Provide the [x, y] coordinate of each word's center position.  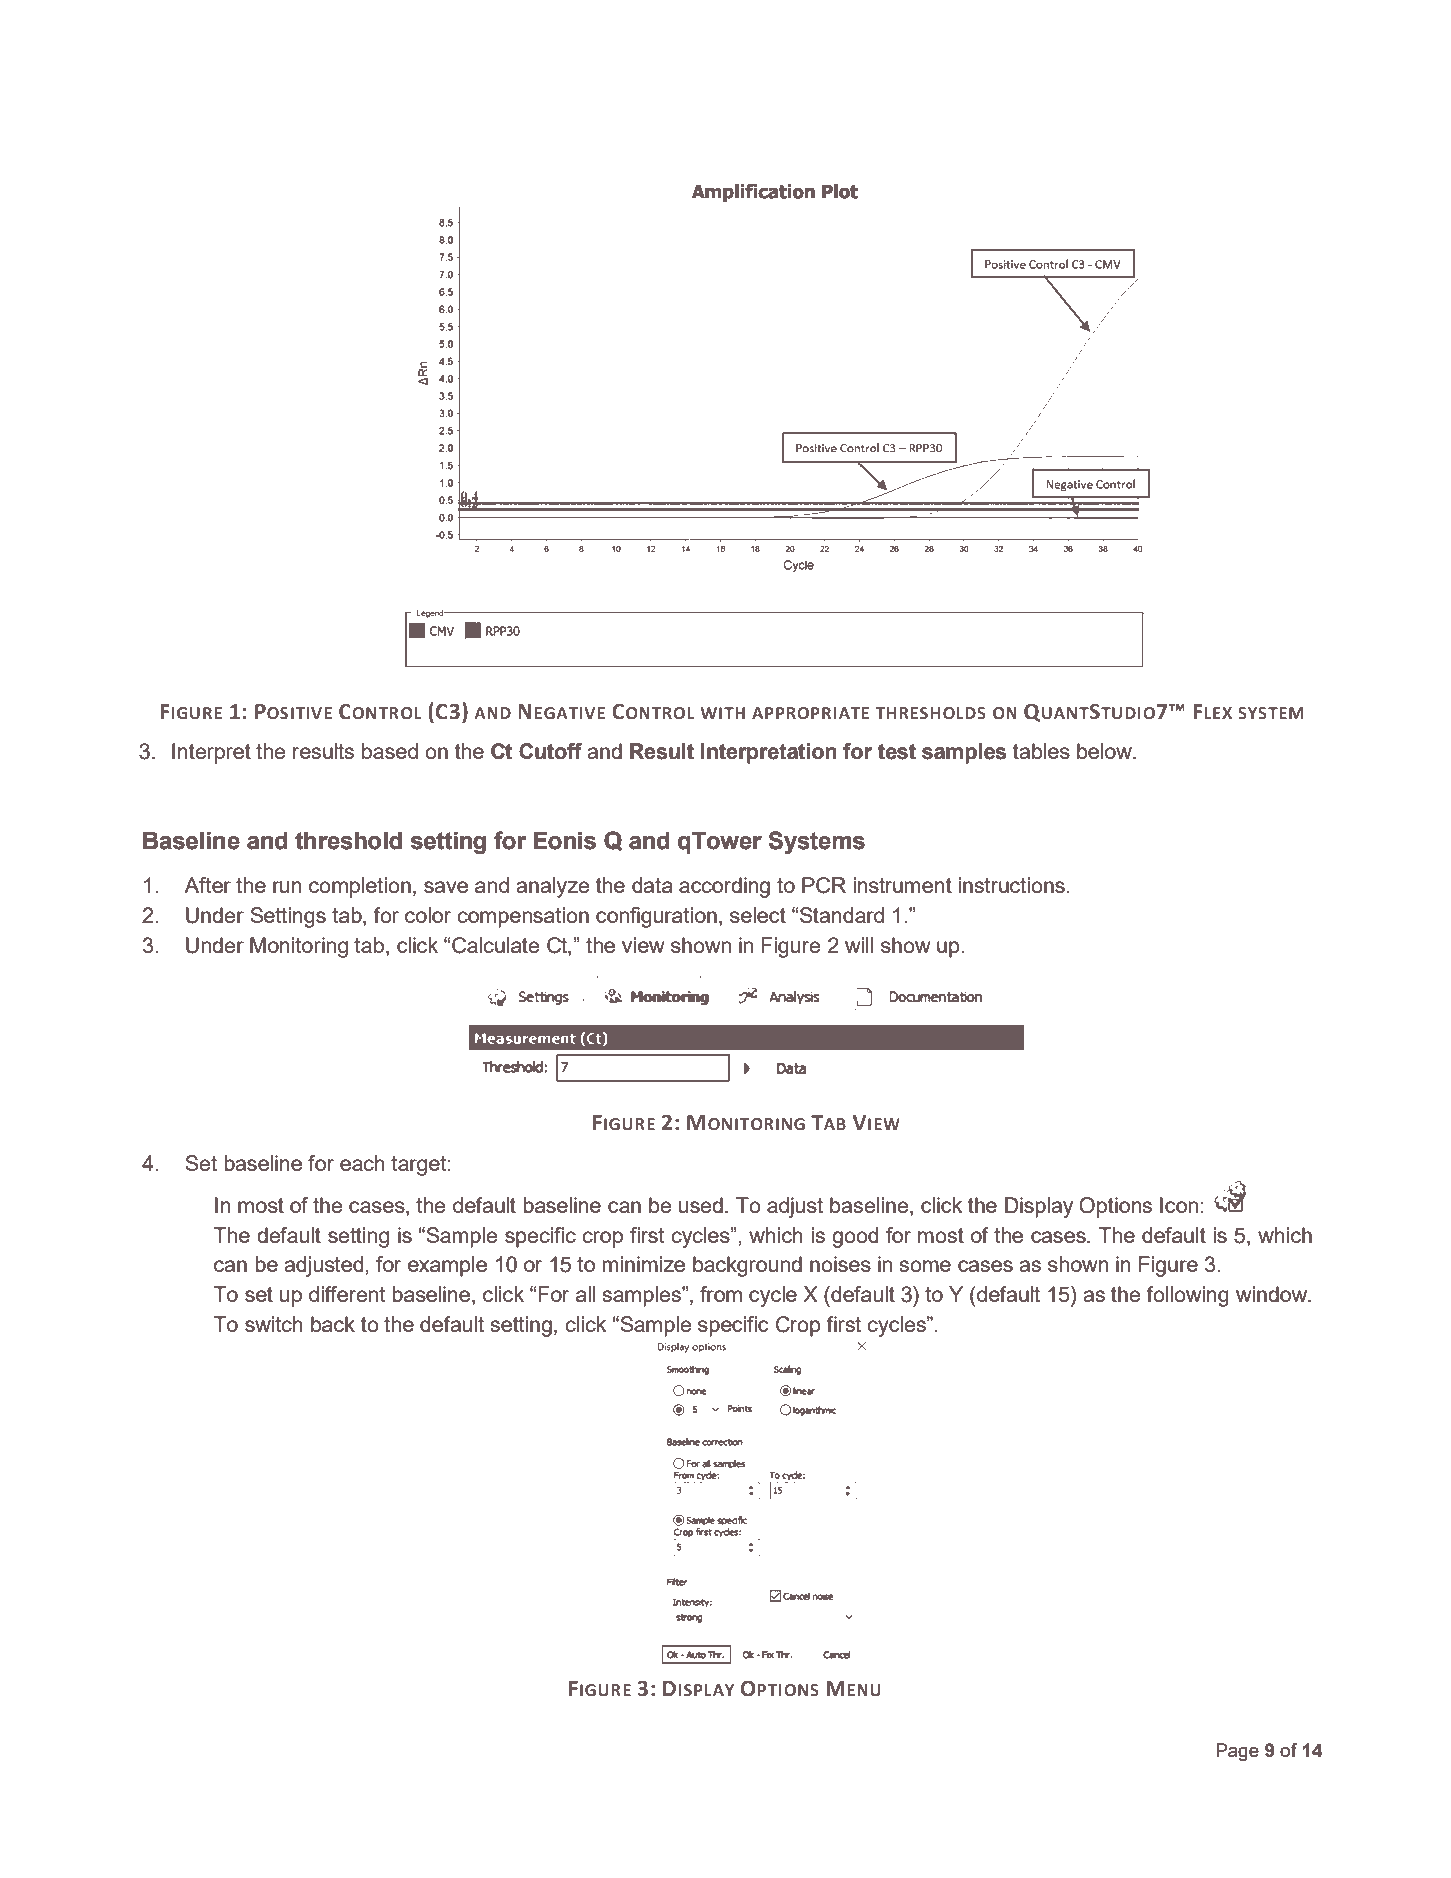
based [390, 751]
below [1105, 751]
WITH [723, 713]
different [347, 1294]
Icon [1179, 1205]
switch [274, 1324]
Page [1237, 1752]
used [701, 1205]
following [1187, 1296]
